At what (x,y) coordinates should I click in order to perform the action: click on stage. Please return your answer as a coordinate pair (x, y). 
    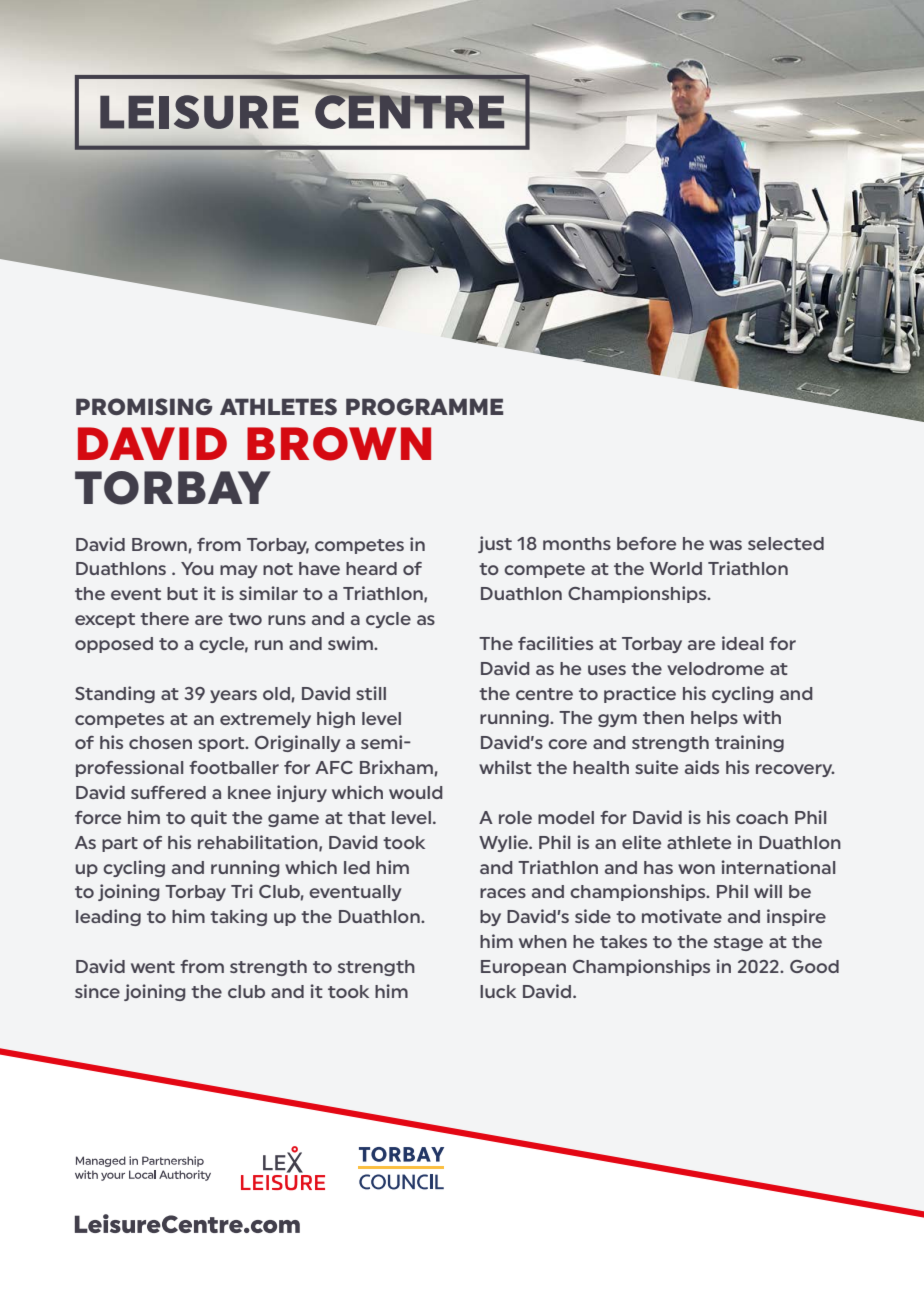
    Looking at the image, I should click on (738, 943).
